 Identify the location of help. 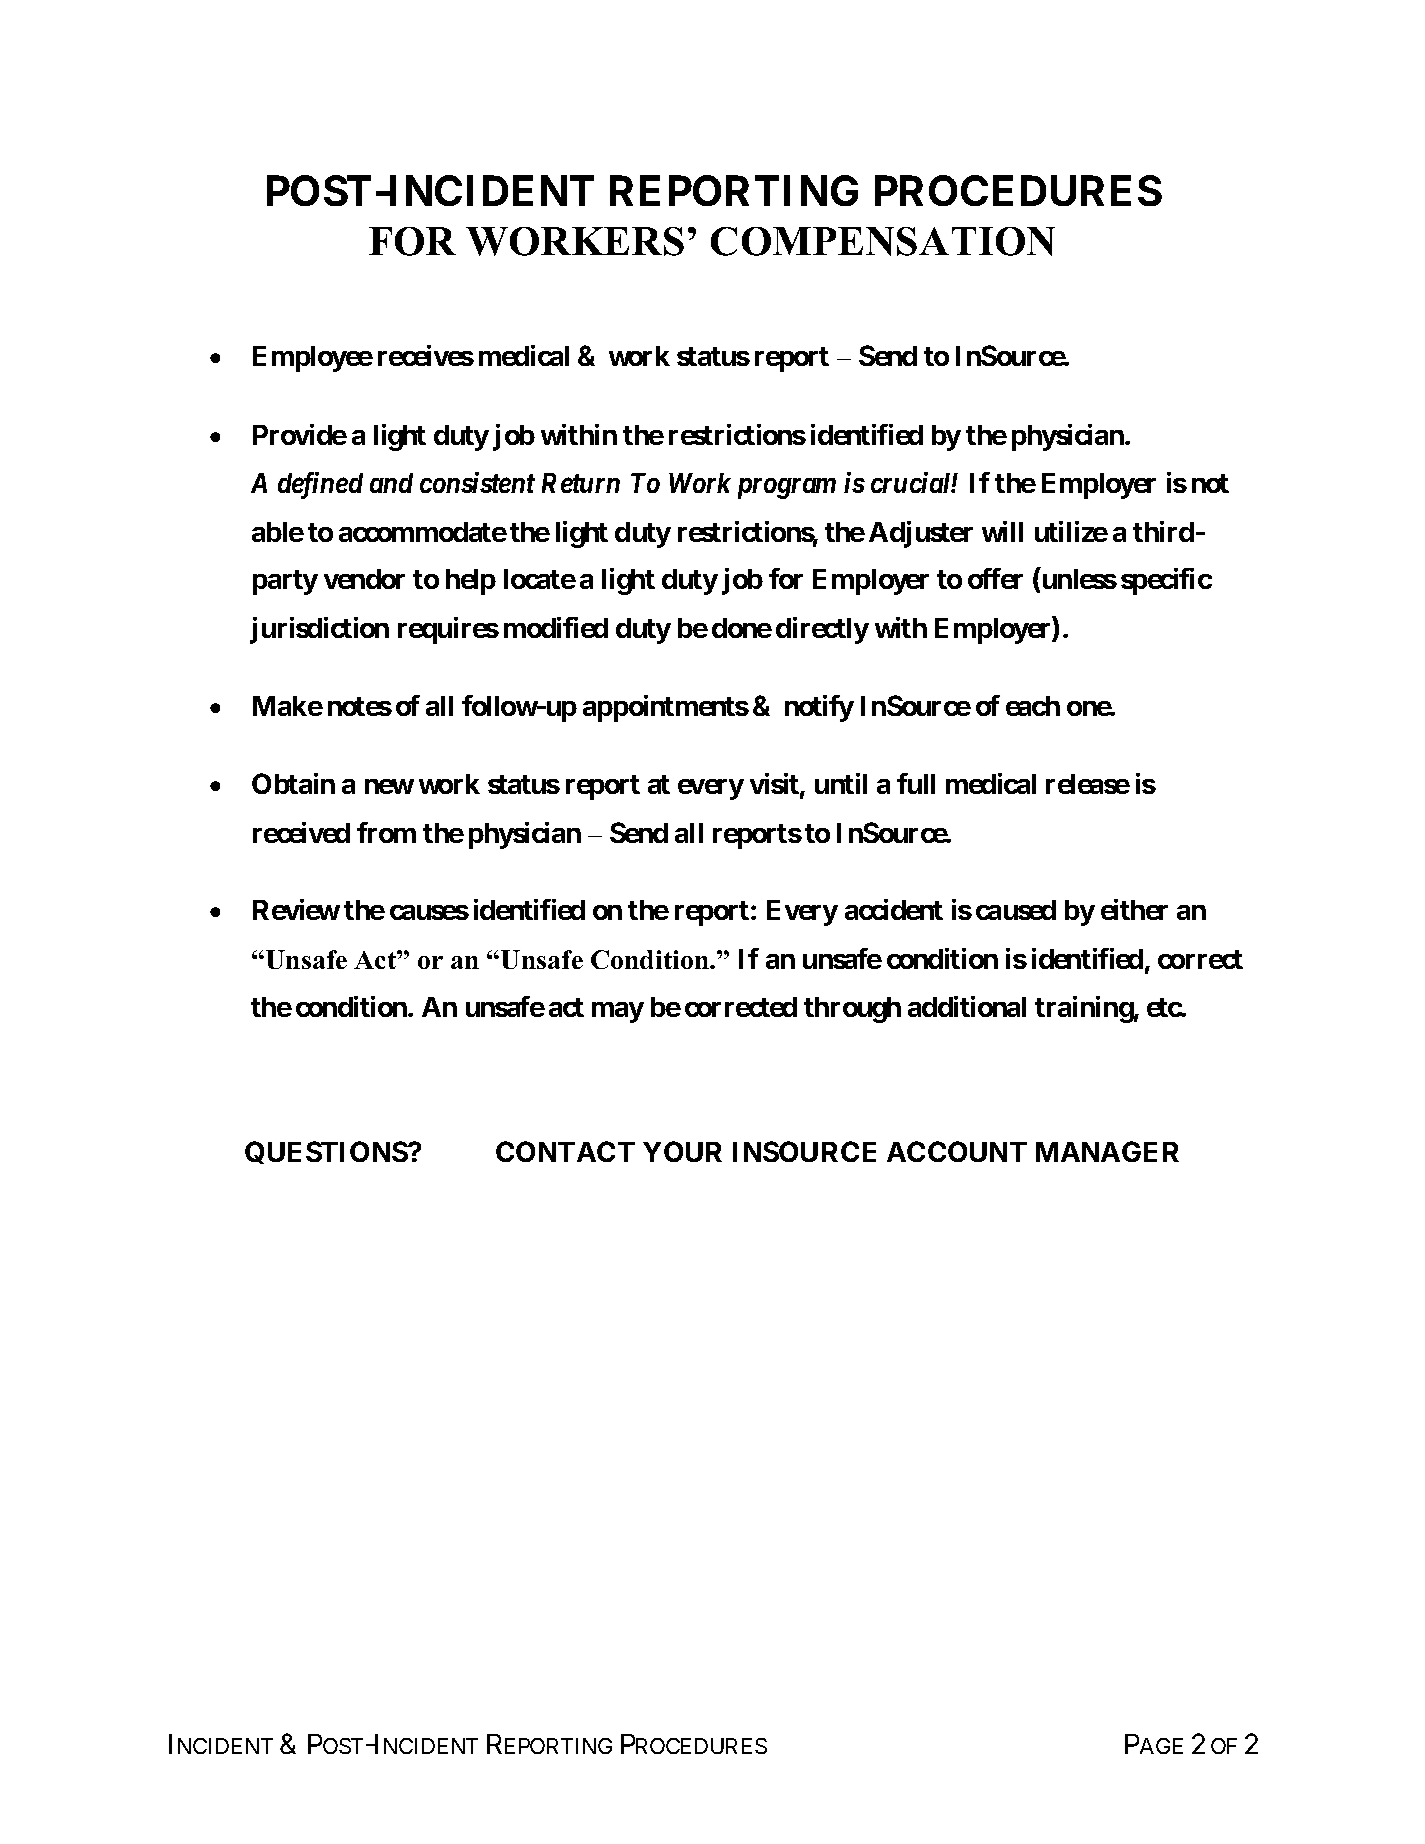
(471, 582).
